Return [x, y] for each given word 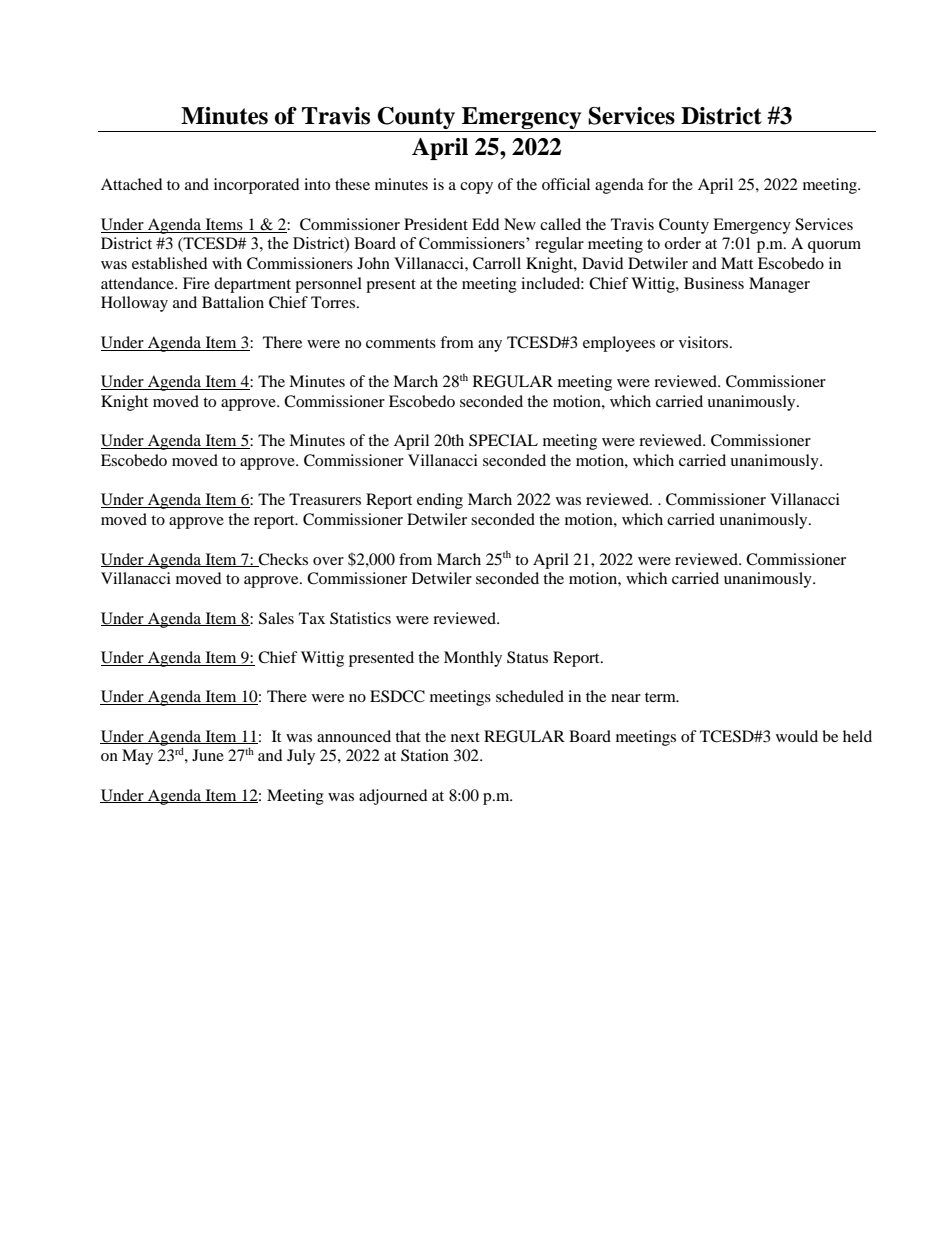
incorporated [257, 186]
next [465, 737]
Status [527, 657]
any [490, 346]
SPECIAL [503, 440]
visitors [705, 342]
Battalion [233, 302]
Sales [276, 618]
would [797, 736]
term [661, 697]
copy [476, 188]
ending [440, 501]
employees [619, 344]
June [208, 755]
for [658, 184]
